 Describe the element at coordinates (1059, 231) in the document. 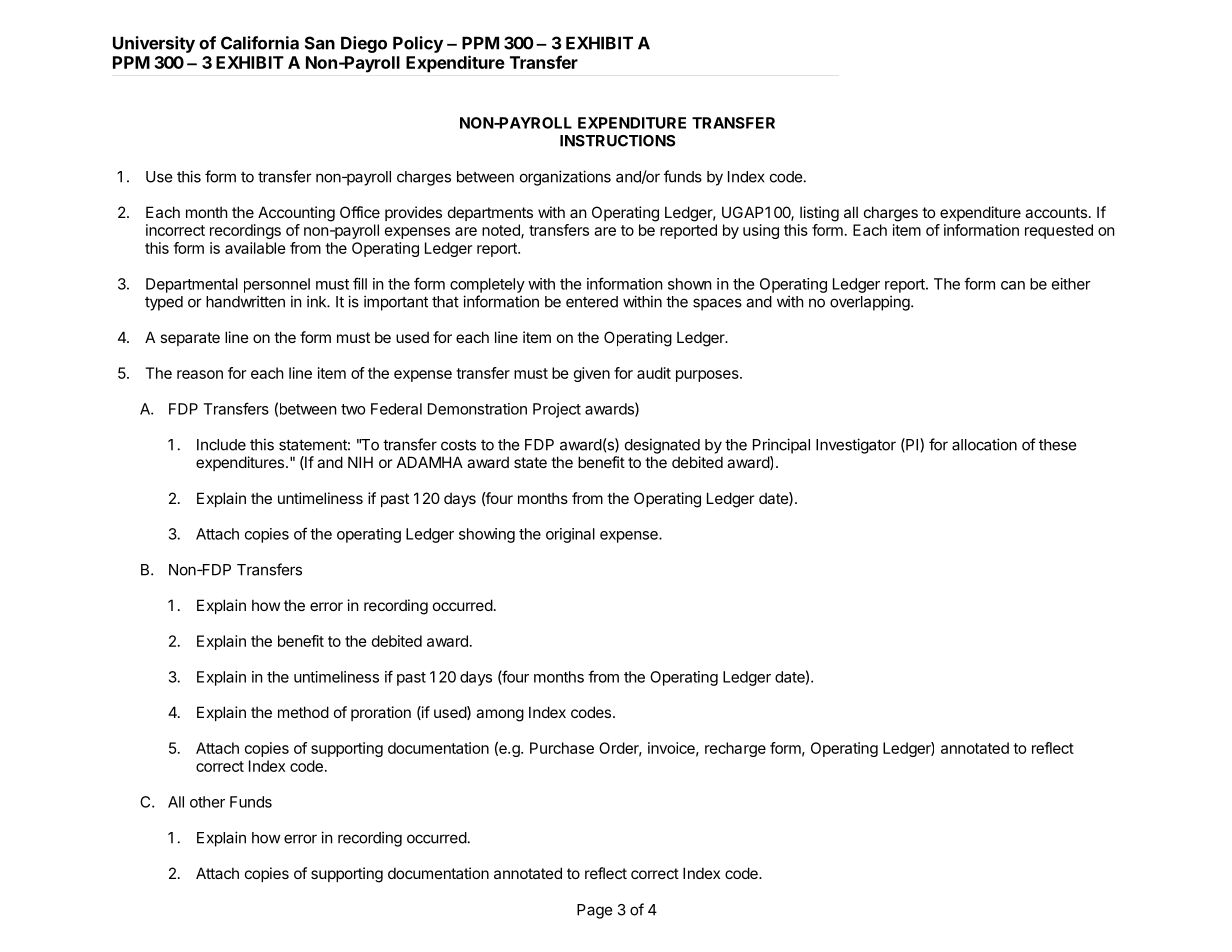

I see `requested` at that location.
